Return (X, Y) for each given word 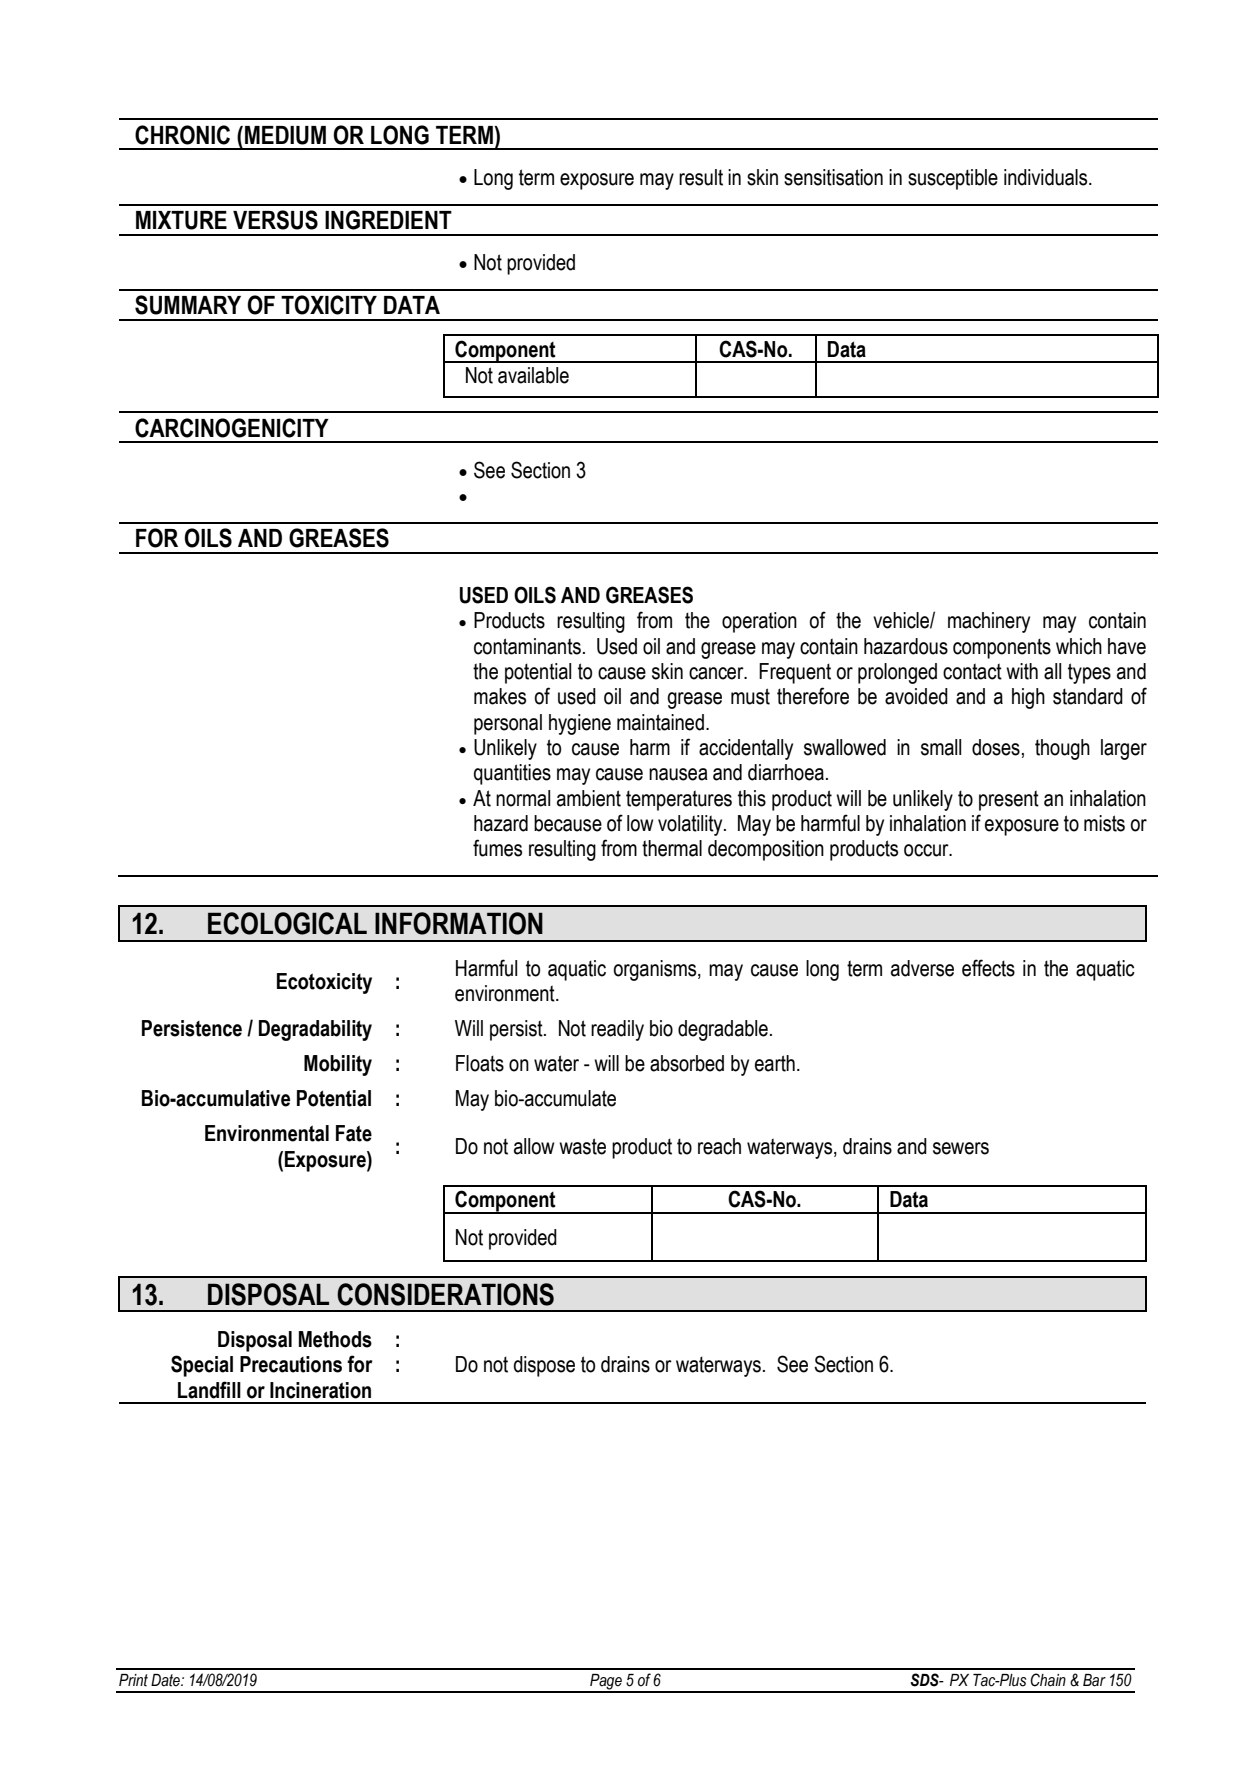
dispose (544, 1366)
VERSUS (275, 220)
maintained (660, 722)
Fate (354, 1133)
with (1022, 671)
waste (582, 1146)
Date (166, 1680)
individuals (1047, 177)
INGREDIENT (388, 220)
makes (500, 696)
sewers (961, 1148)
